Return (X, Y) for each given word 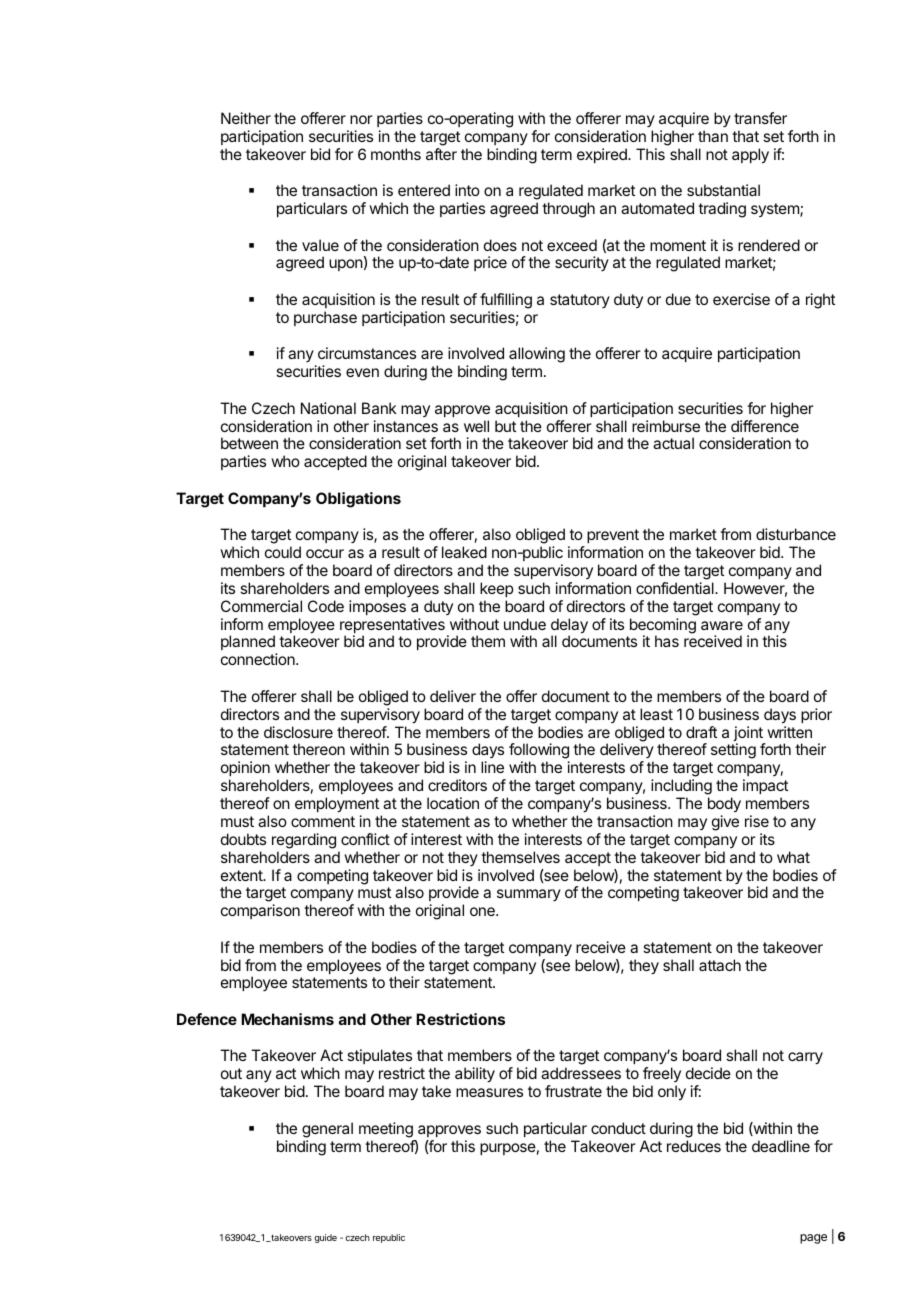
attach (720, 965)
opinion (245, 768)
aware (722, 625)
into (467, 190)
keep (496, 589)
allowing (537, 355)
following (539, 752)
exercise (741, 299)
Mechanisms (287, 1019)
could (283, 552)
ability (475, 1075)
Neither (246, 118)
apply (750, 156)
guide (325, 1238)
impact (765, 786)
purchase (325, 318)
